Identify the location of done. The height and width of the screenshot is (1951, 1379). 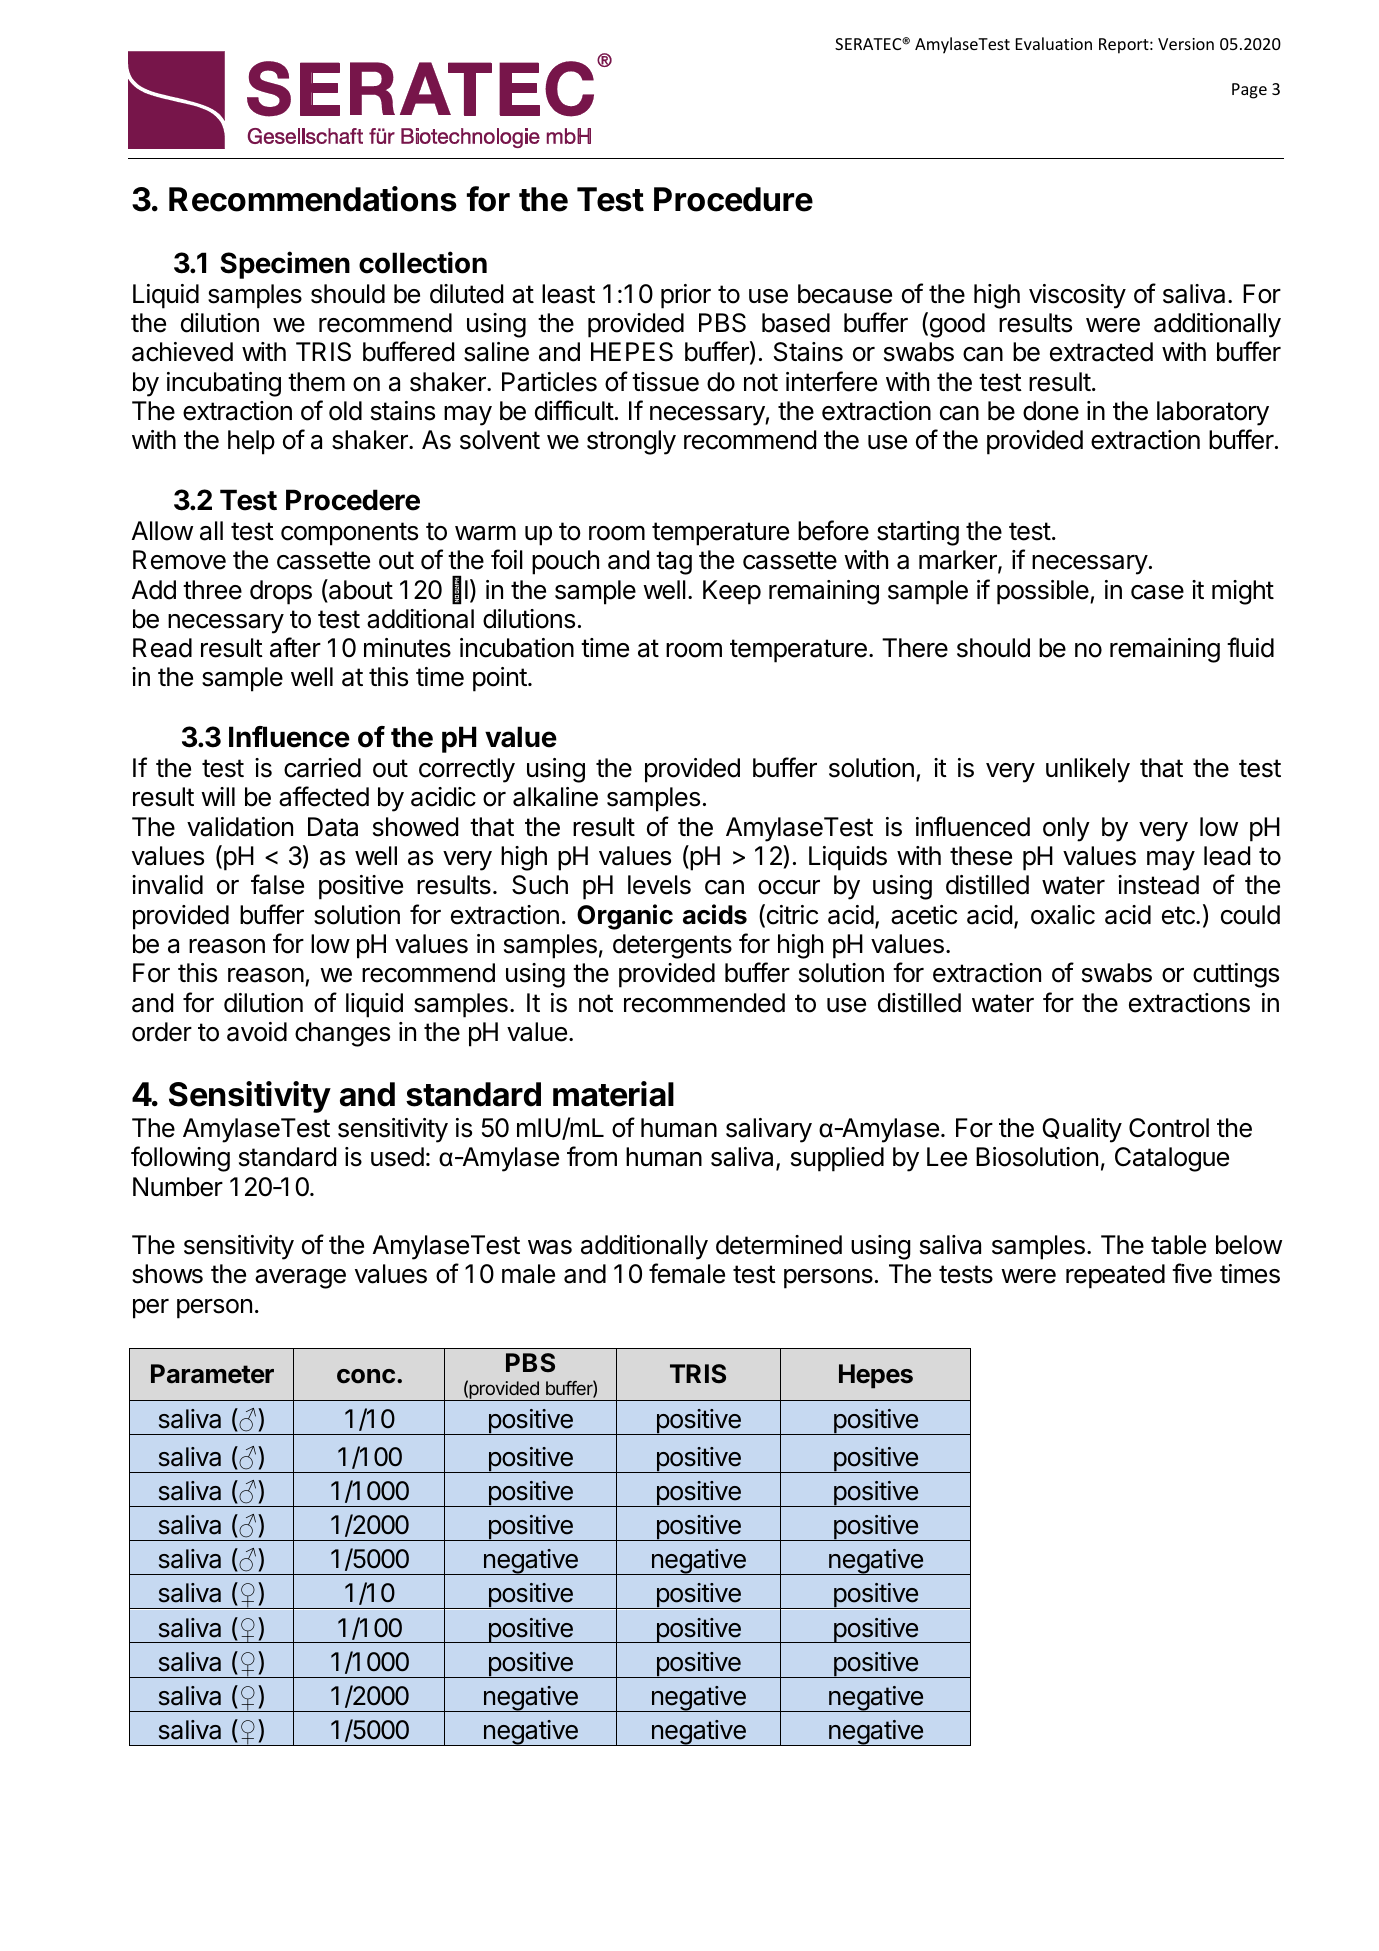
(1051, 411).
